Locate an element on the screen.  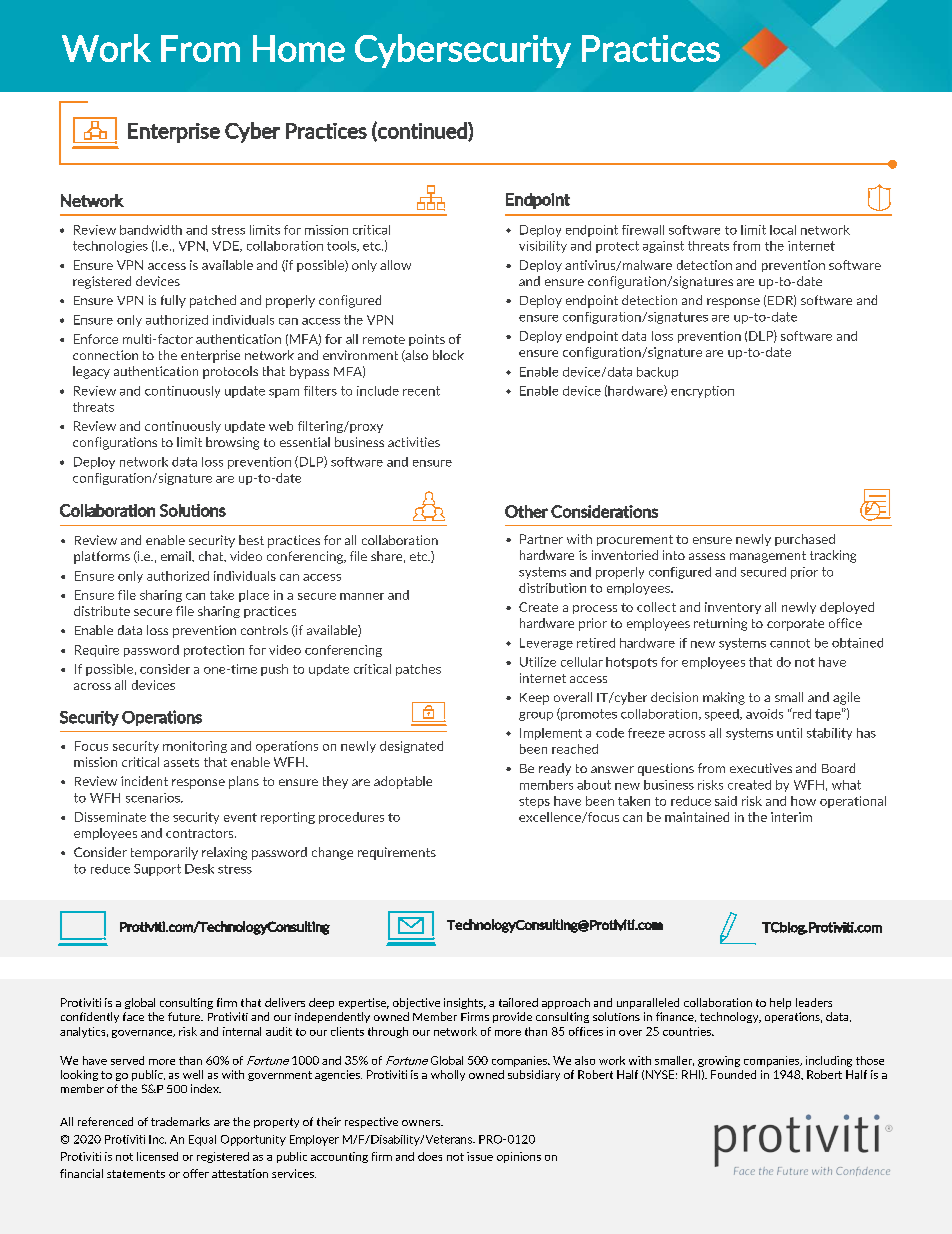
activities is located at coordinates (414, 442).
